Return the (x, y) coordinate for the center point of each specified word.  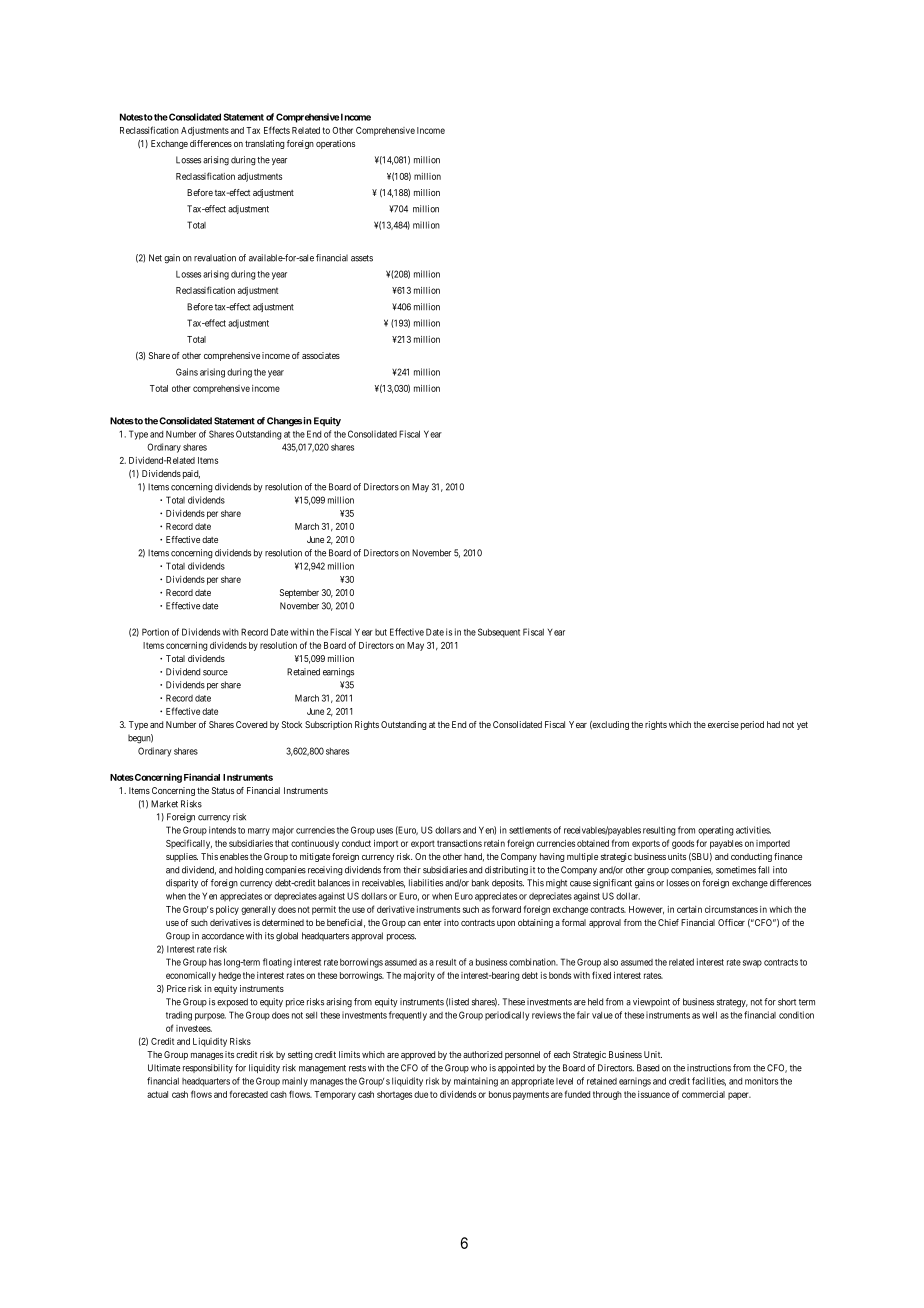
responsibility (208, 1068)
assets (362, 258)
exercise (723, 724)
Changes (284, 422)
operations (335, 144)
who (479, 1068)
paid (191, 474)
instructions (709, 1068)
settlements (530, 830)
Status (223, 790)
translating (264, 144)
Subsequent (499, 633)
